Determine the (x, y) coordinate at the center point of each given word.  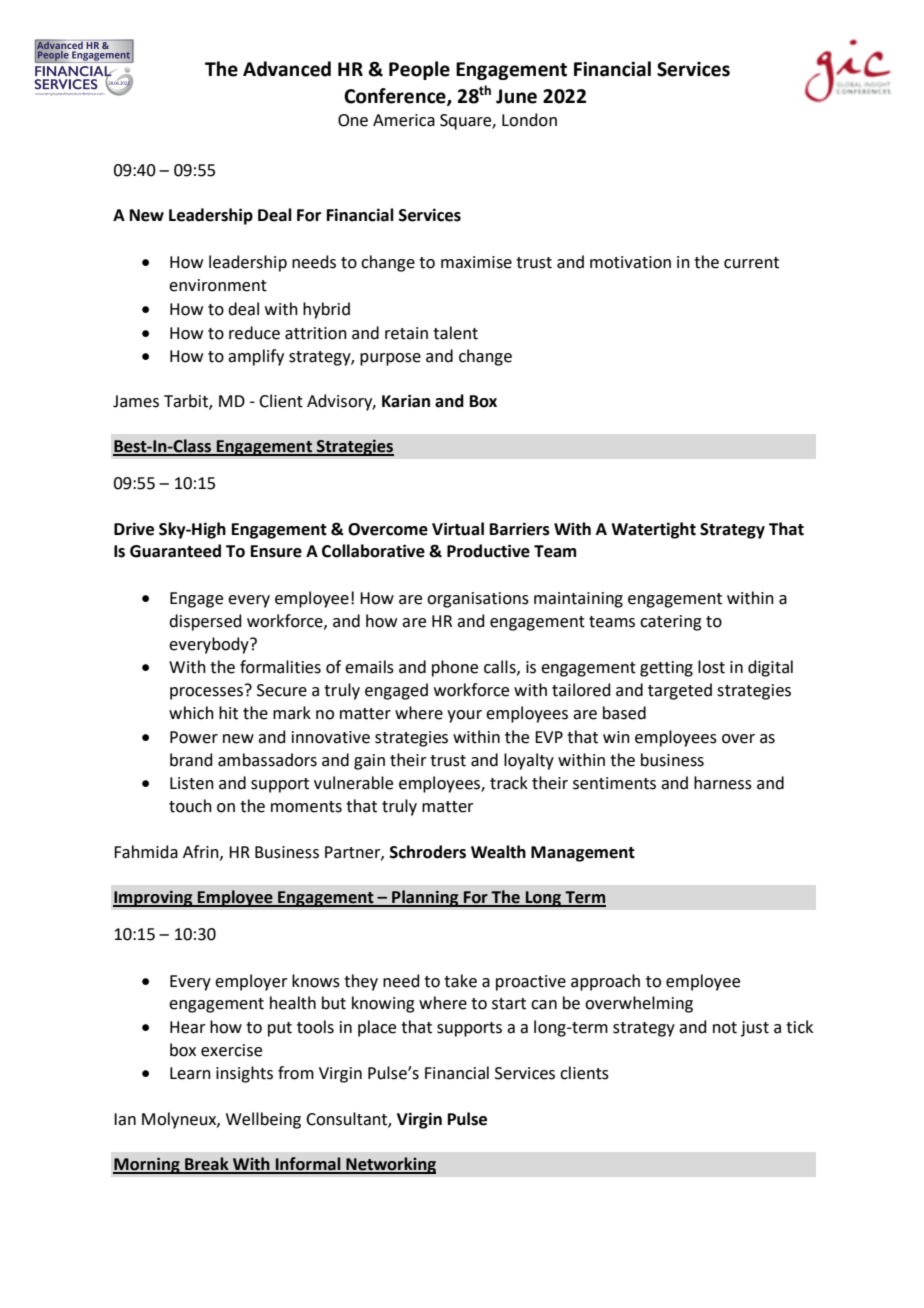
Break (207, 1165)
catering (671, 623)
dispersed (205, 622)
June (516, 96)
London (529, 120)
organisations (478, 600)
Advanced (287, 69)
